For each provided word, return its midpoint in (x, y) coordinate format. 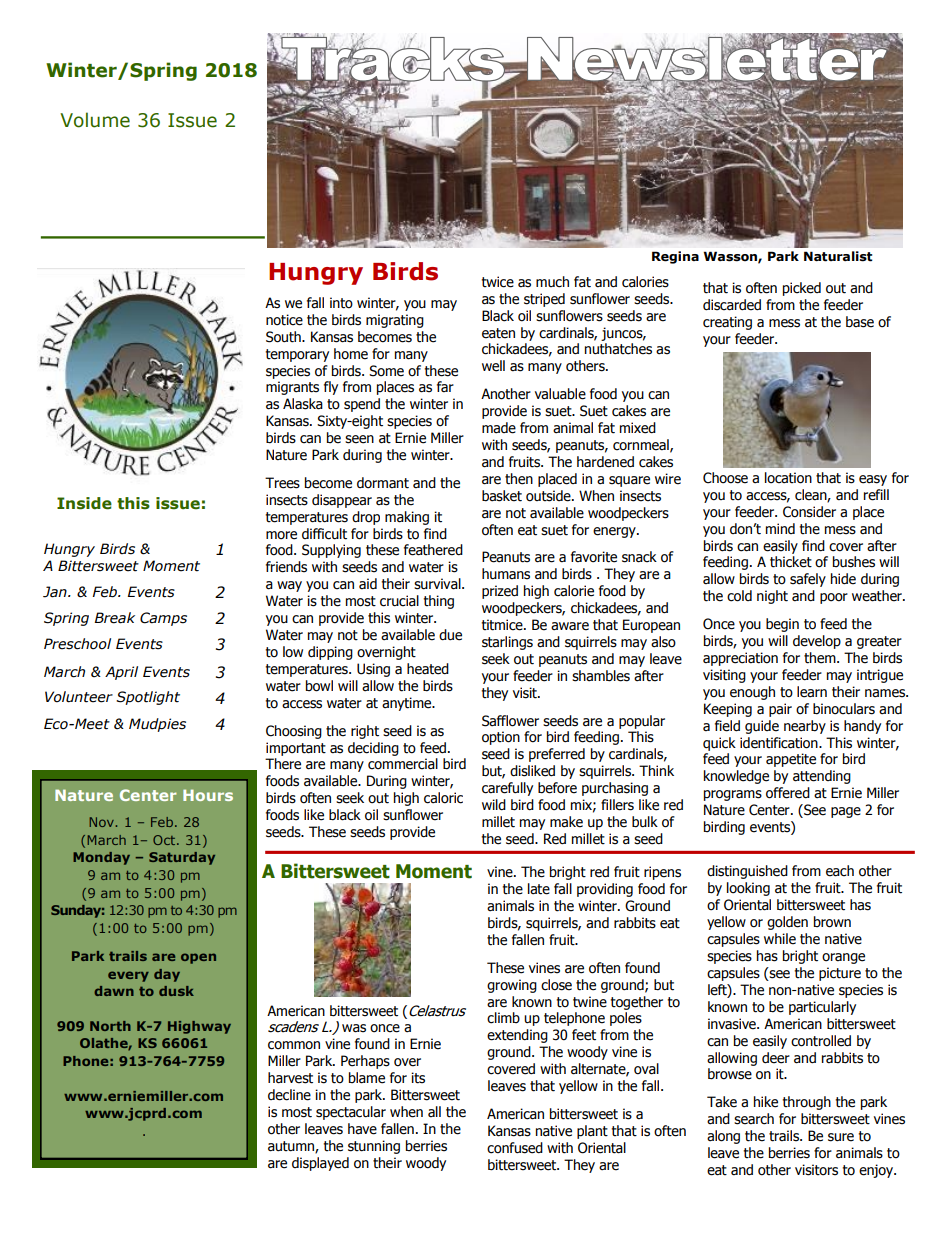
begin (782, 625)
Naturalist (838, 256)
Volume (95, 120)
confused (515, 1148)
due (450, 635)
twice (498, 282)
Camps (163, 619)
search (754, 1119)
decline (289, 1095)
